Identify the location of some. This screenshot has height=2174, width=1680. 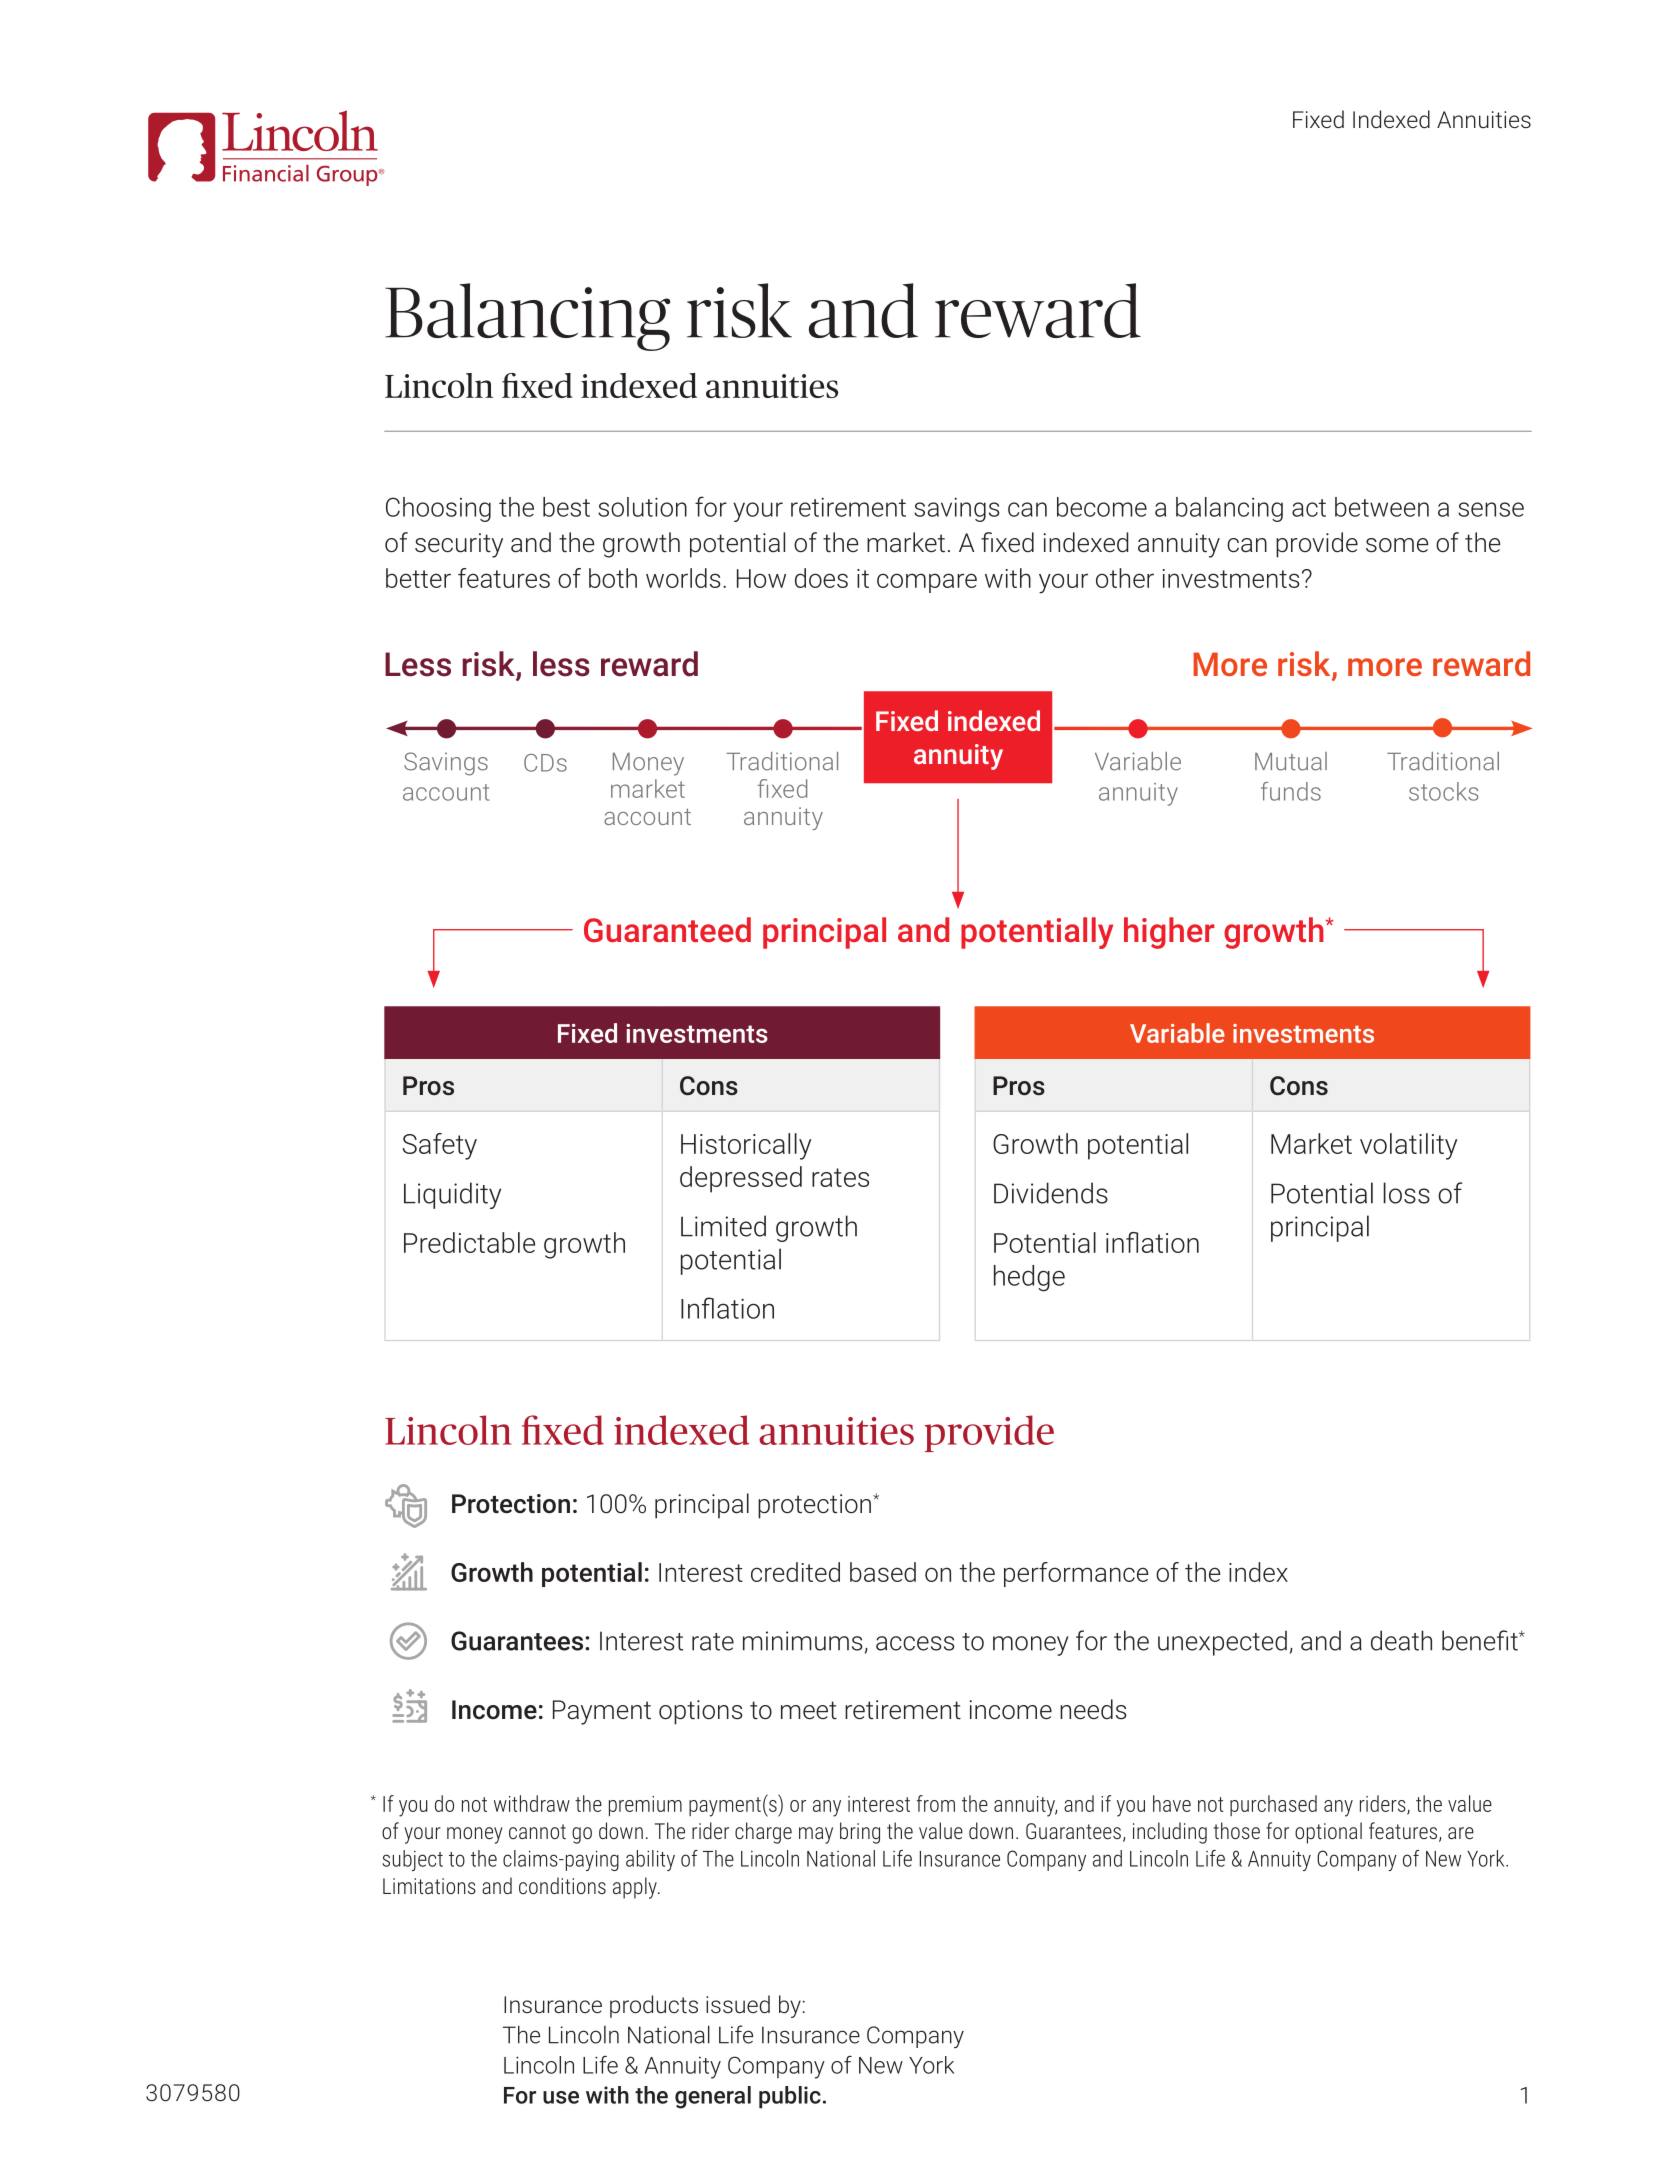
(1397, 545).
